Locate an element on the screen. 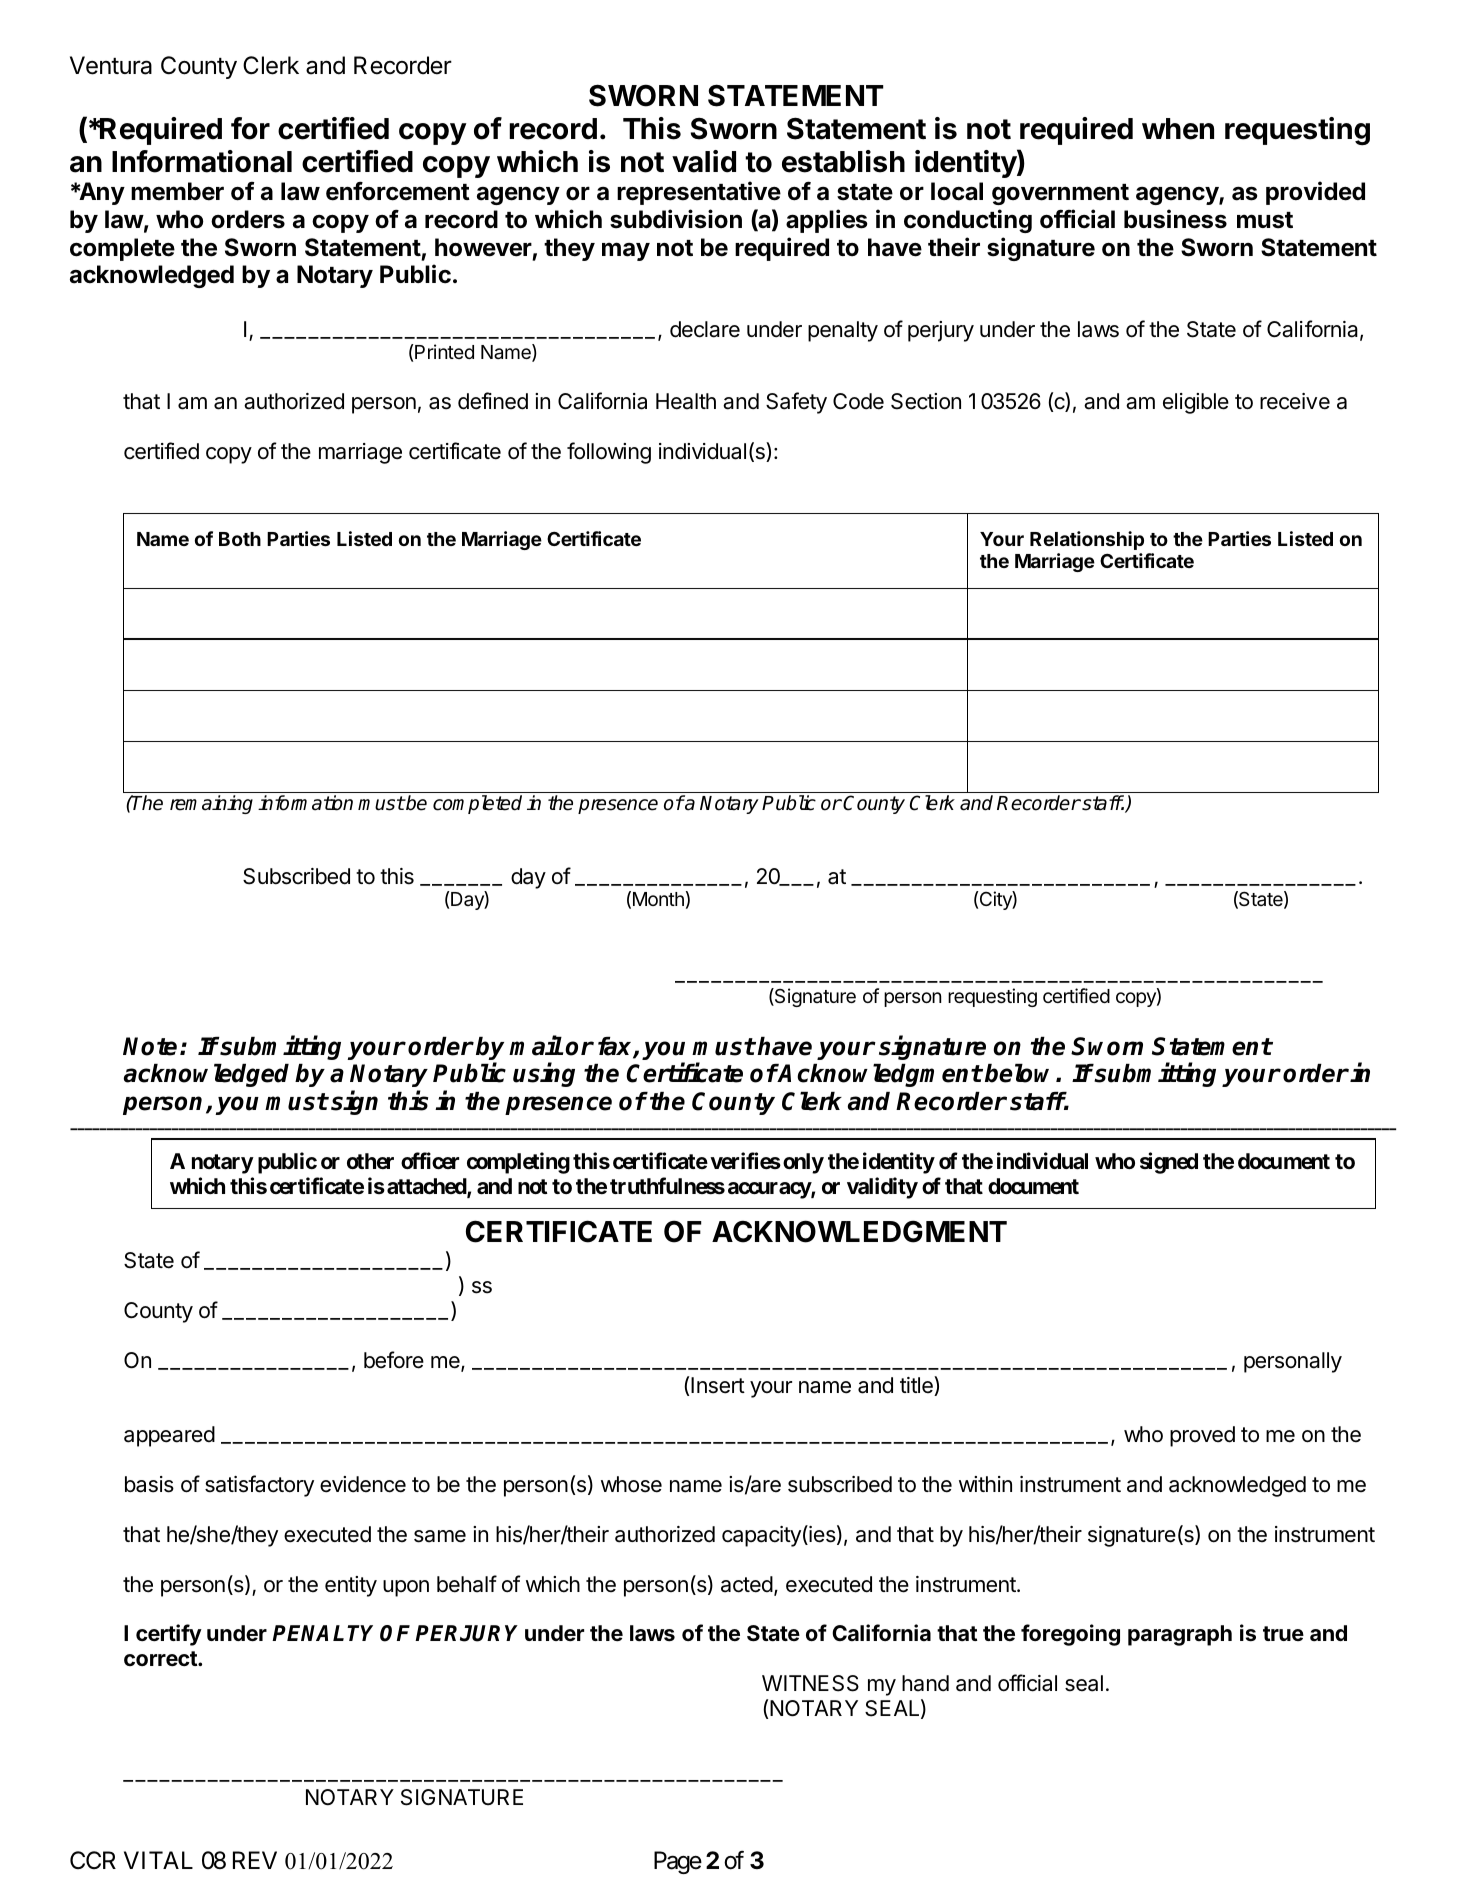  remaining is located at coordinates (211, 804).
